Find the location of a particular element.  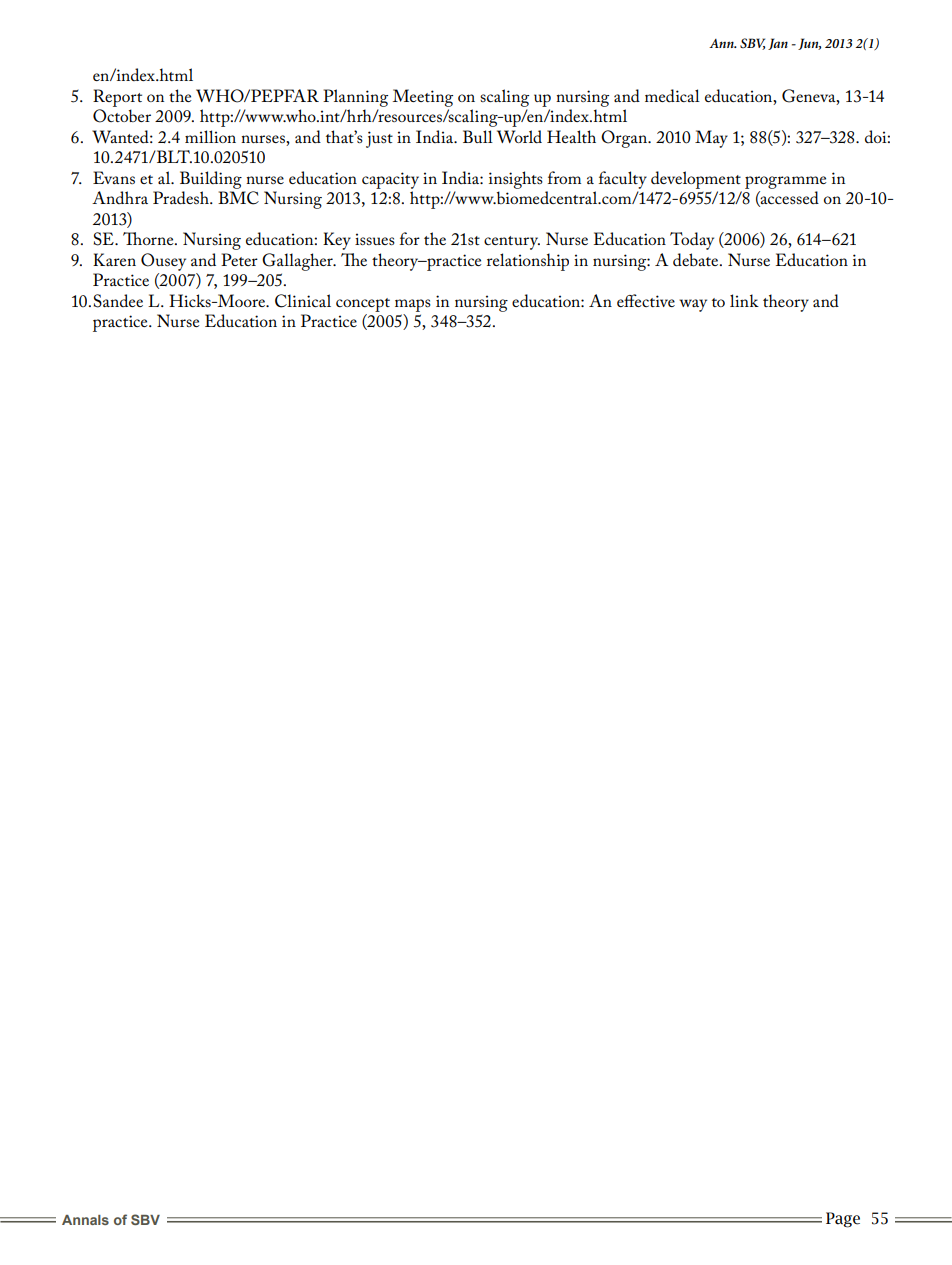

Peter is located at coordinates (239, 259).
